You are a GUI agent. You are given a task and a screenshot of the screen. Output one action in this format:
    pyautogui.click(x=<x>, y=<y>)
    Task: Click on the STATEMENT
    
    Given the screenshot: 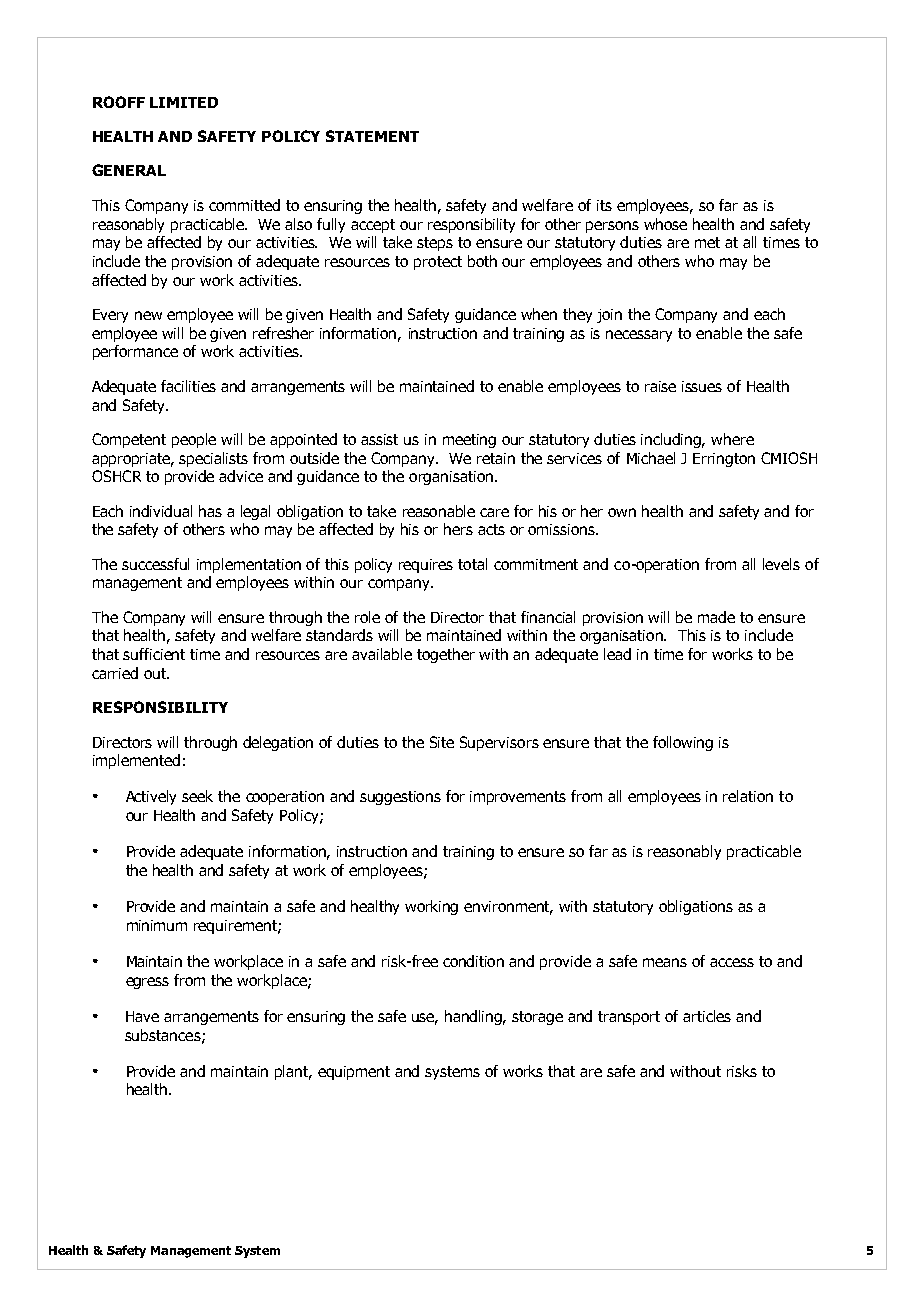 What is the action you would take?
    pyautogui.click(x=372, y=136)
